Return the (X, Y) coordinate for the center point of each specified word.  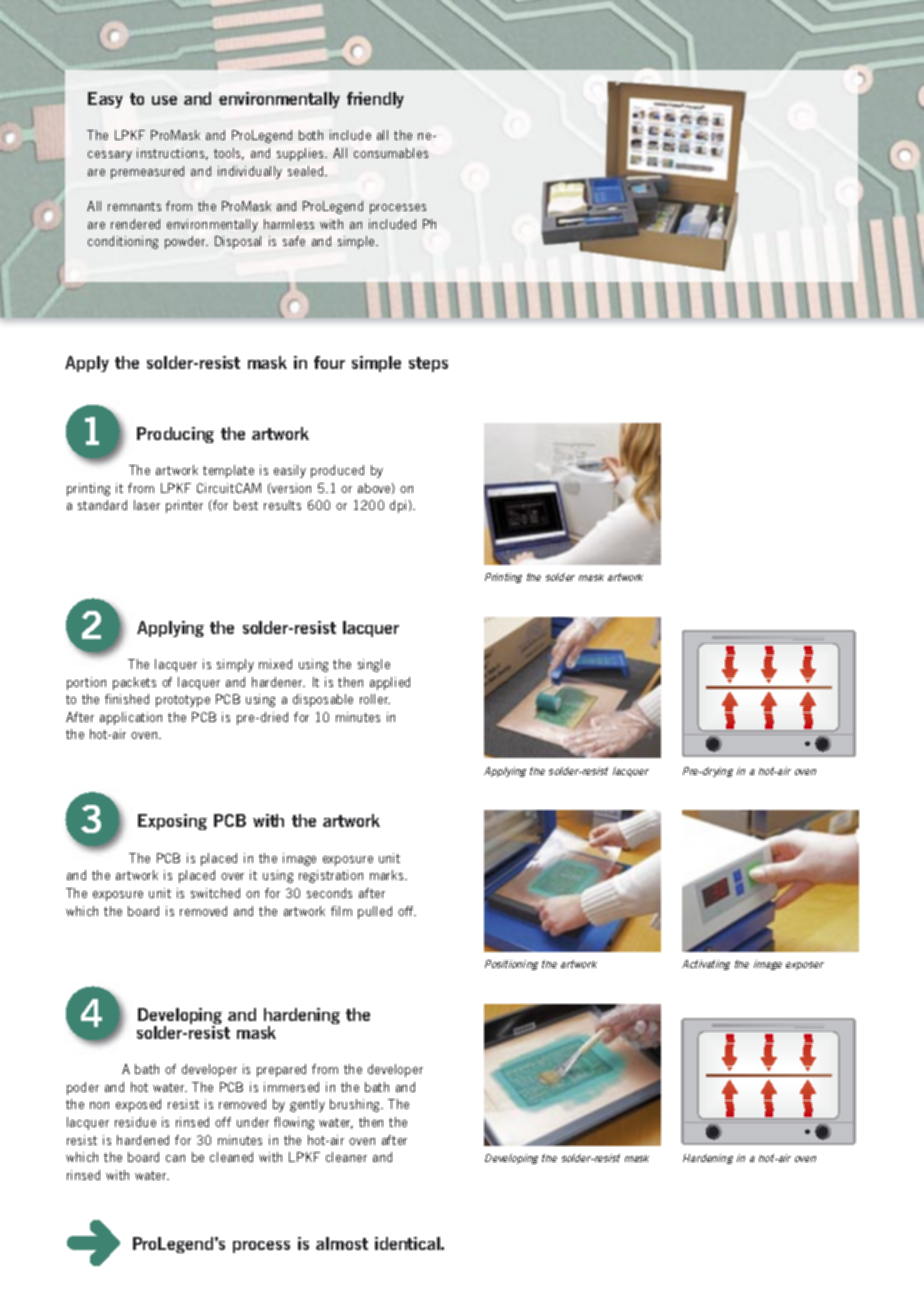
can (175, 1158)
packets (134, 683)
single (374, 665)
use (164, 100)
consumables (391, 153)
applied (390, 683)
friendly (375, 100)
